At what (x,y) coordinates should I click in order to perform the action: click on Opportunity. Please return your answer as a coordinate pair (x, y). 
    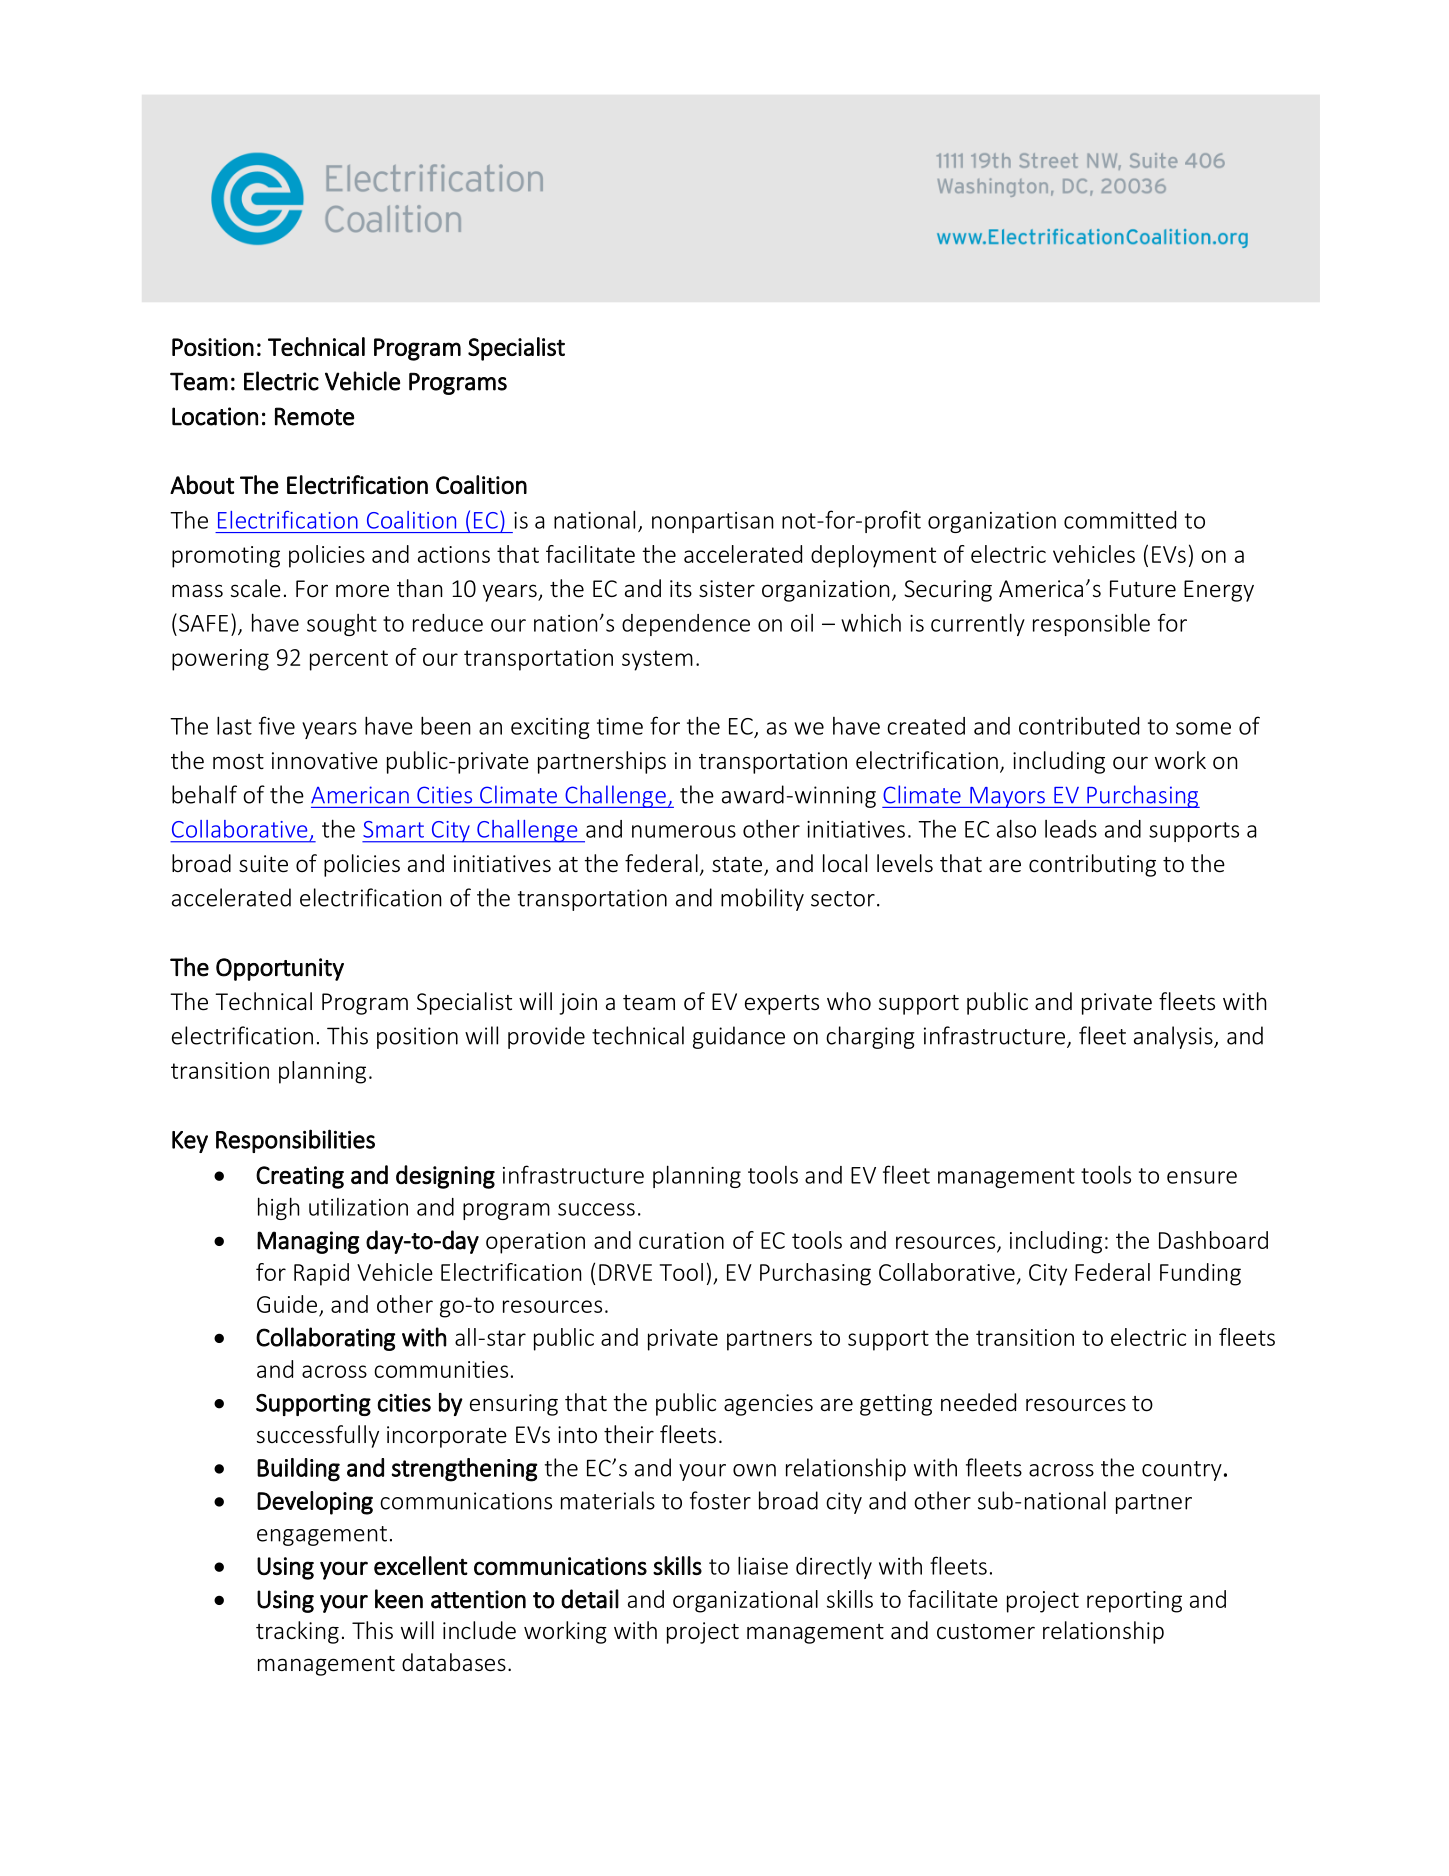
    Looking at the image, I should click on (280, 969).
